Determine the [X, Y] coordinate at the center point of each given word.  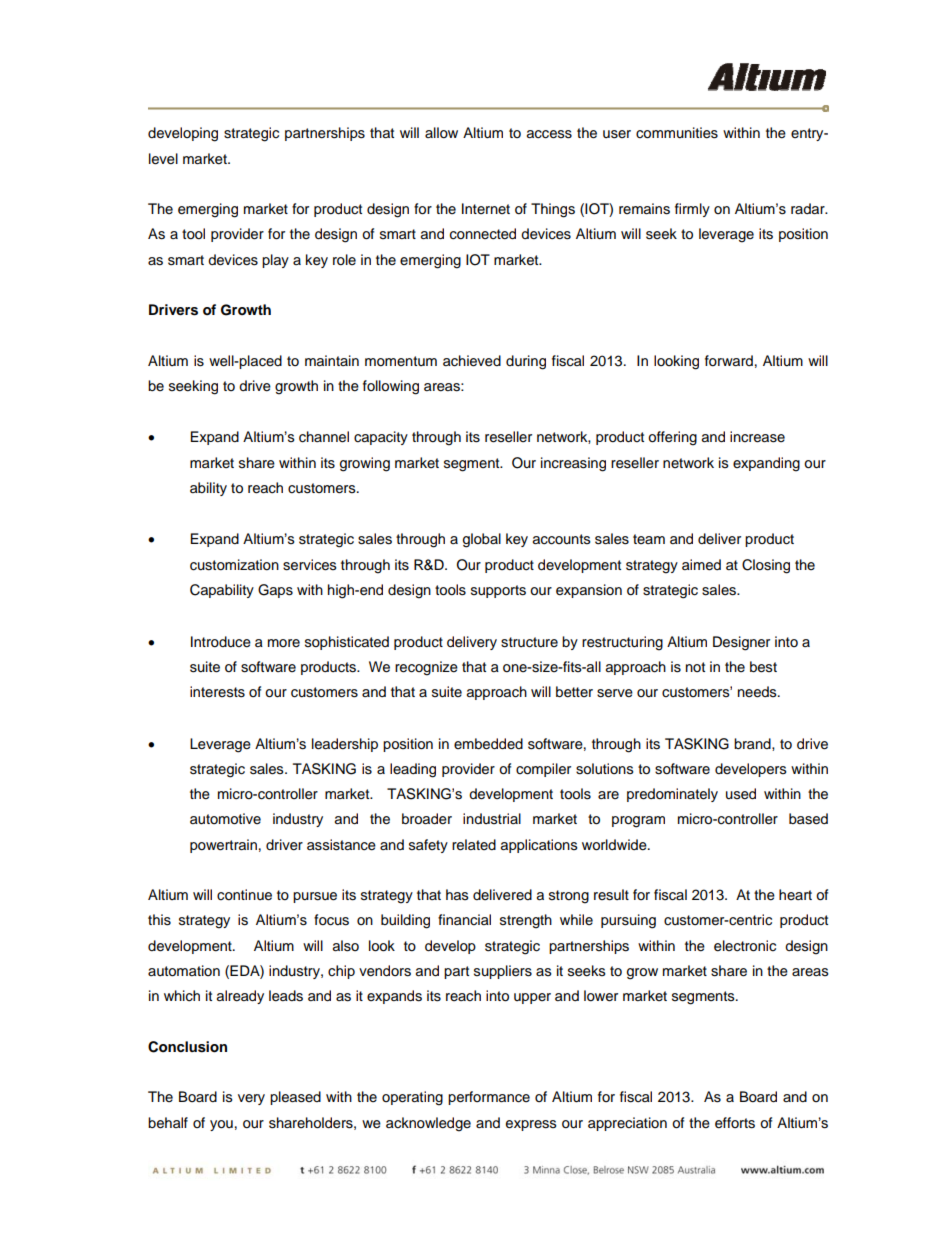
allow [441, 133]
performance [489, 1098]
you [221, 1125]
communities [677, 133]
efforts [735, 1123]
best [763, 667]
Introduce [221, 642]
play [275, 261]
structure [529, 642]
